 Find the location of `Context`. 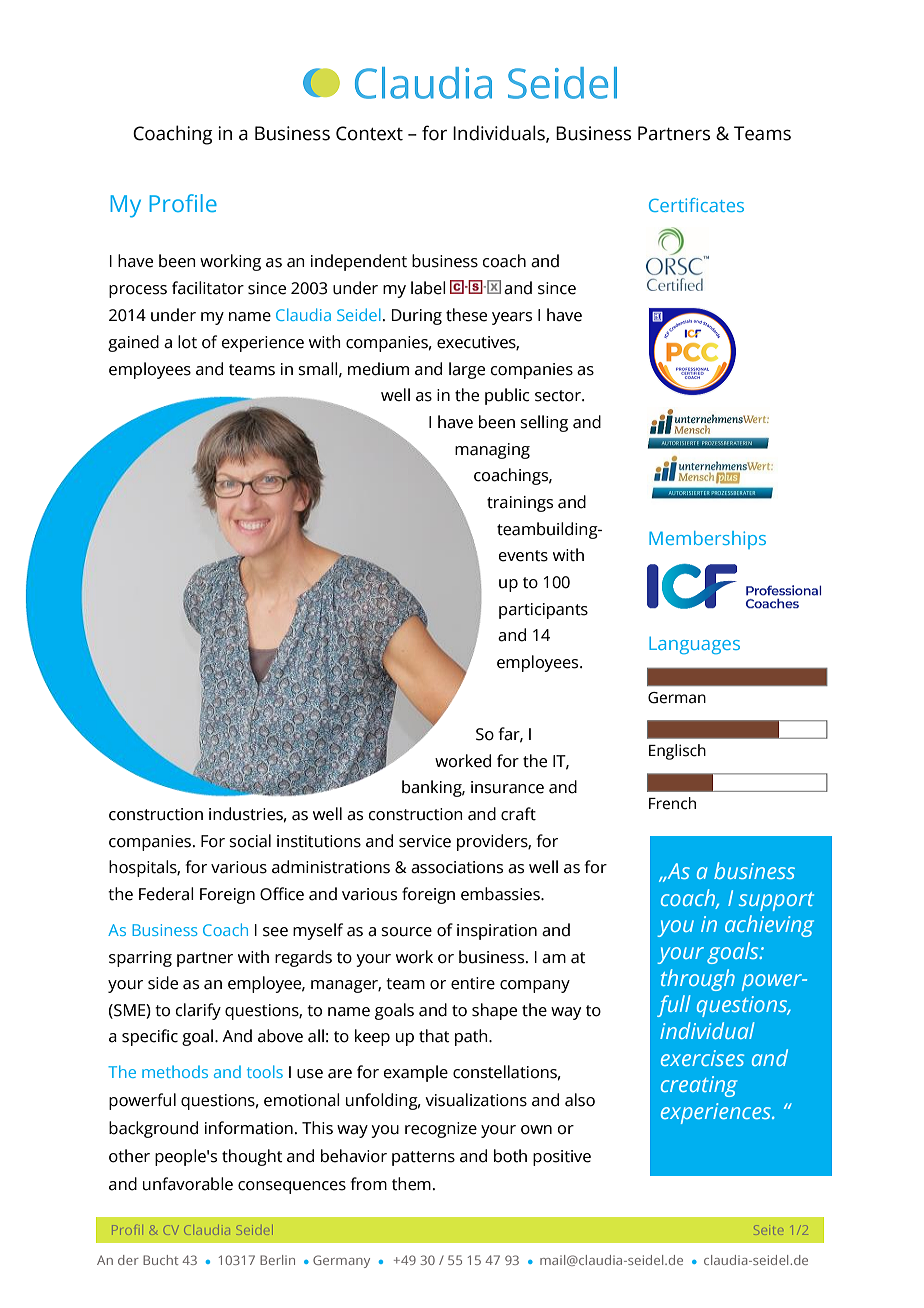

Context is located at coordinates (369, 133).
